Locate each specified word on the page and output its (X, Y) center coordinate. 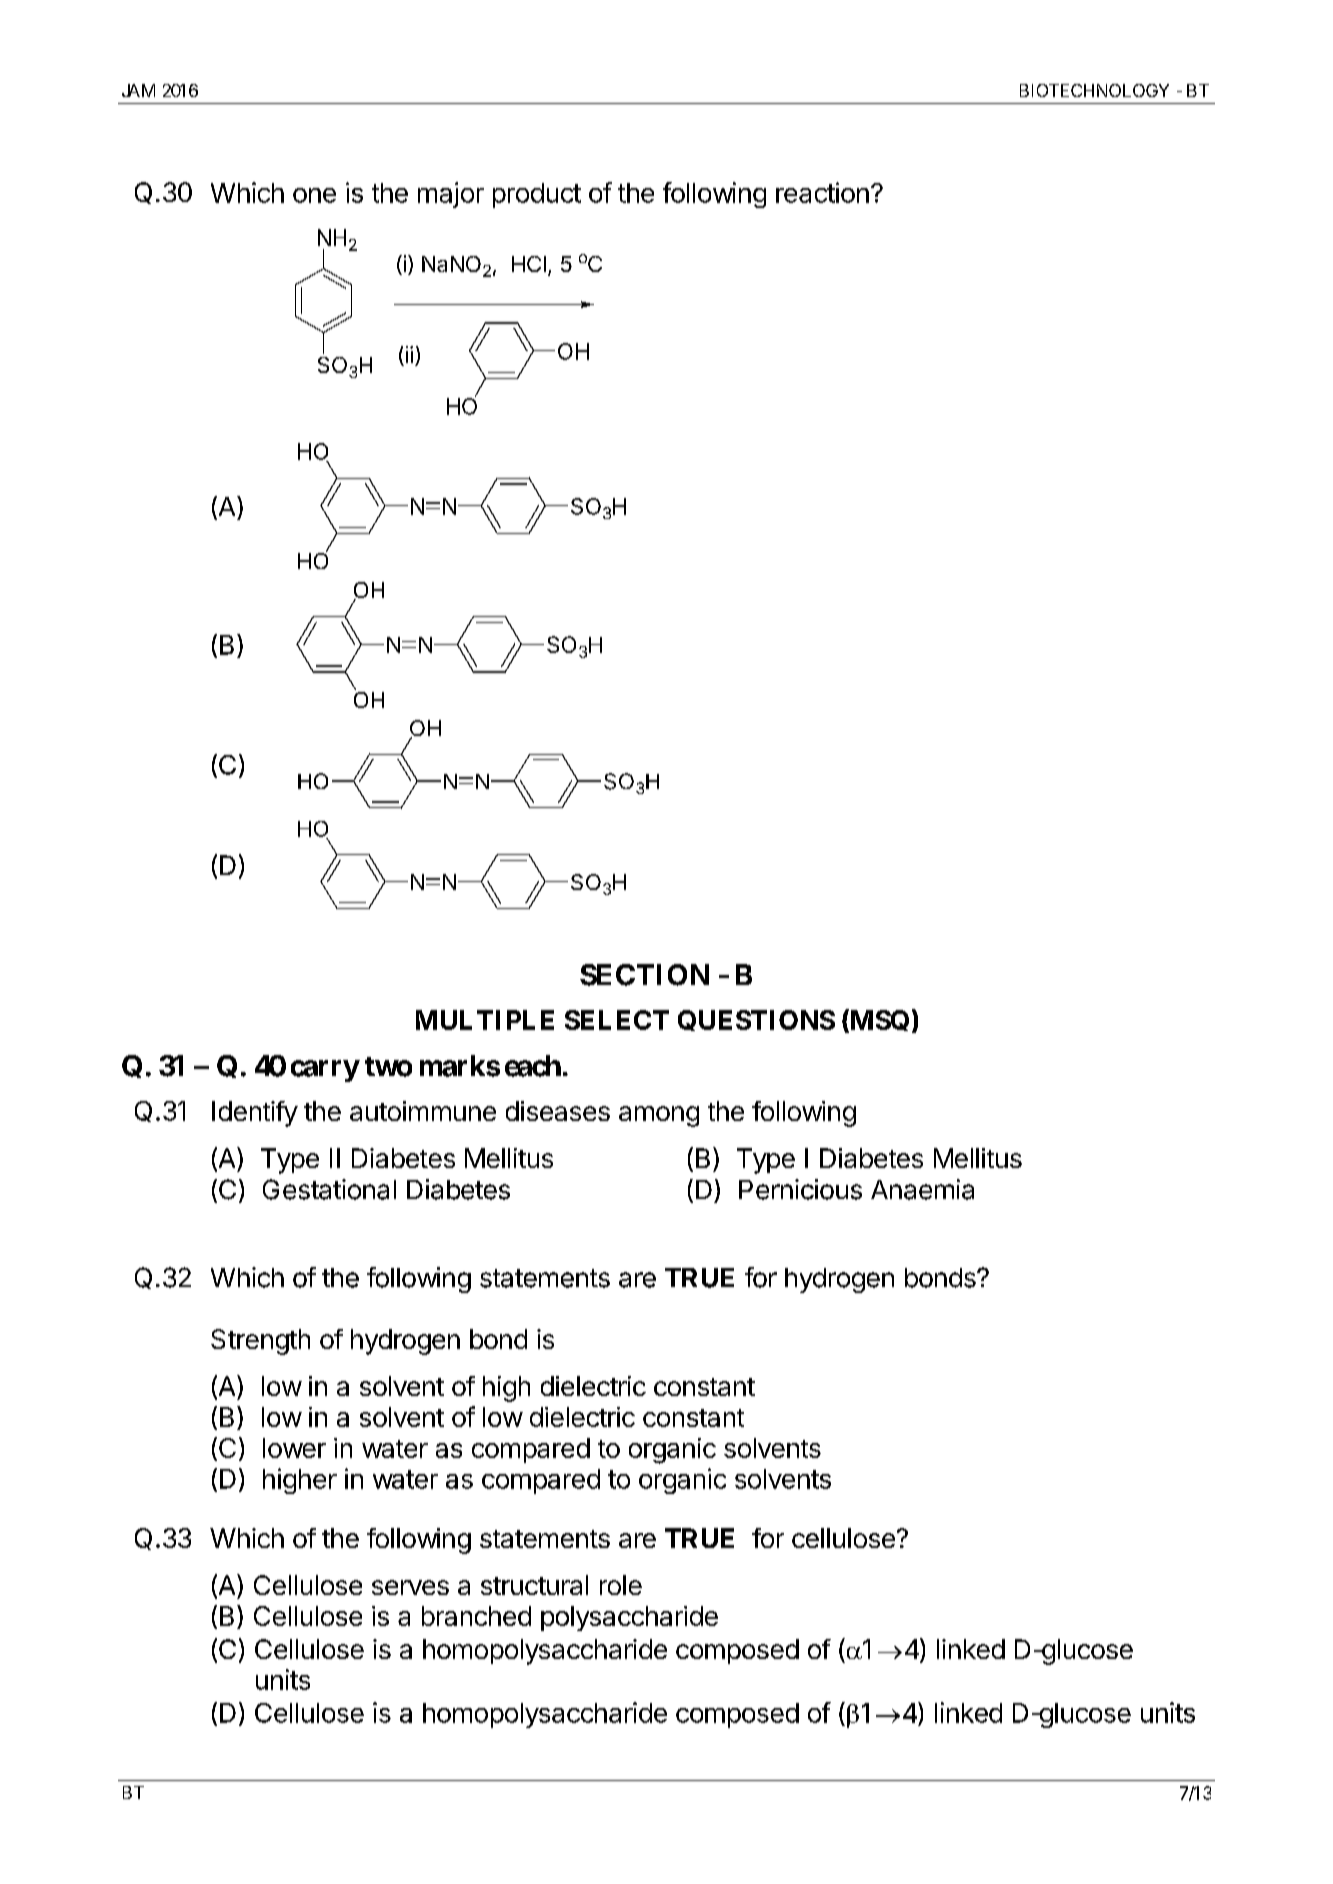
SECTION (644, 975)
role (621, 1585)
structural (534, 1585)
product (537, 195)
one (314, 195)
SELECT (617, 1020)
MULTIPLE (485, 1020)
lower (294, 1448)
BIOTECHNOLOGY (1094, 90)
